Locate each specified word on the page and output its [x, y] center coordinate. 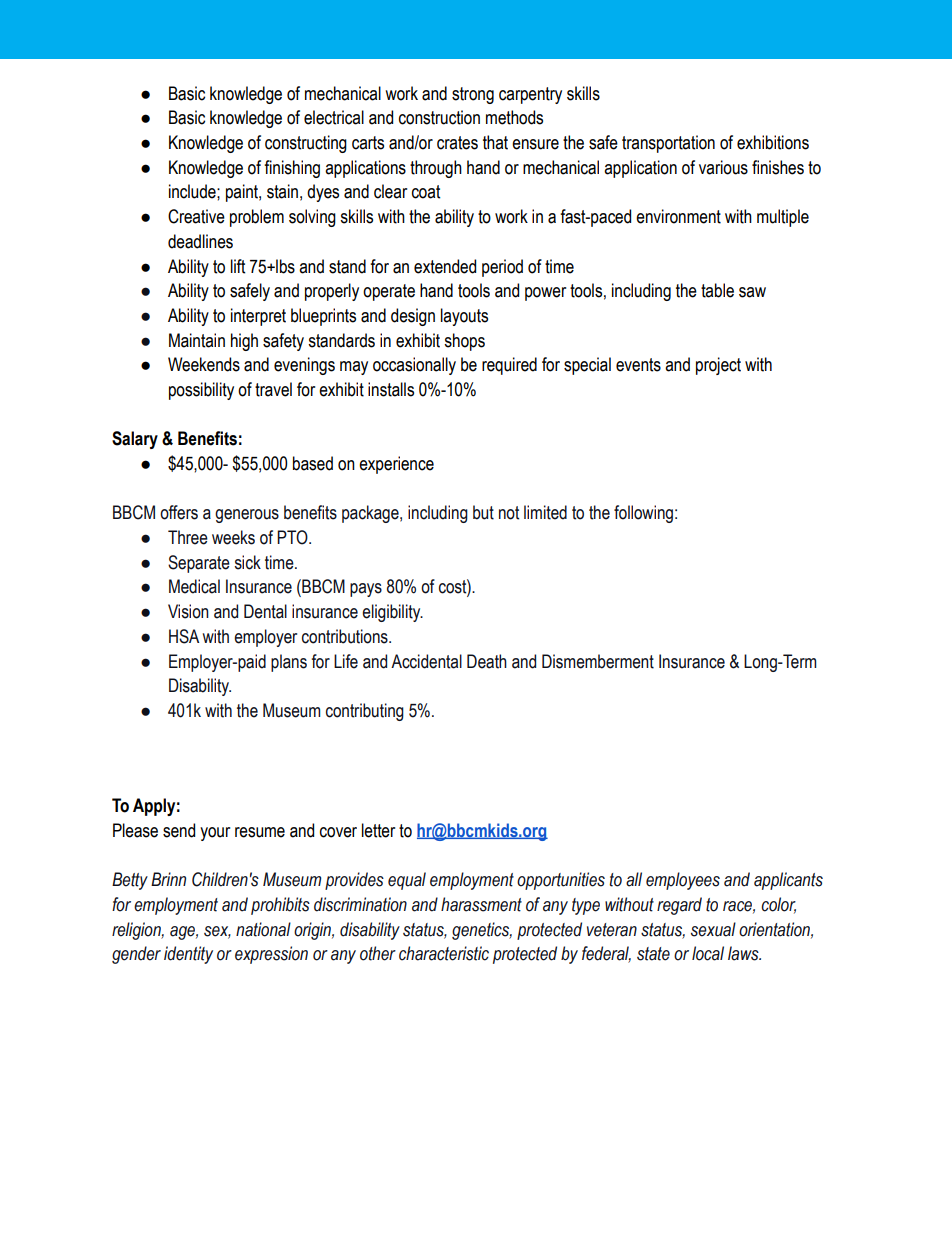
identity [188, 955]
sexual [713, 929]
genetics [482, 931]
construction [439, 117]
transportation [668, 144]
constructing [306, 144]
